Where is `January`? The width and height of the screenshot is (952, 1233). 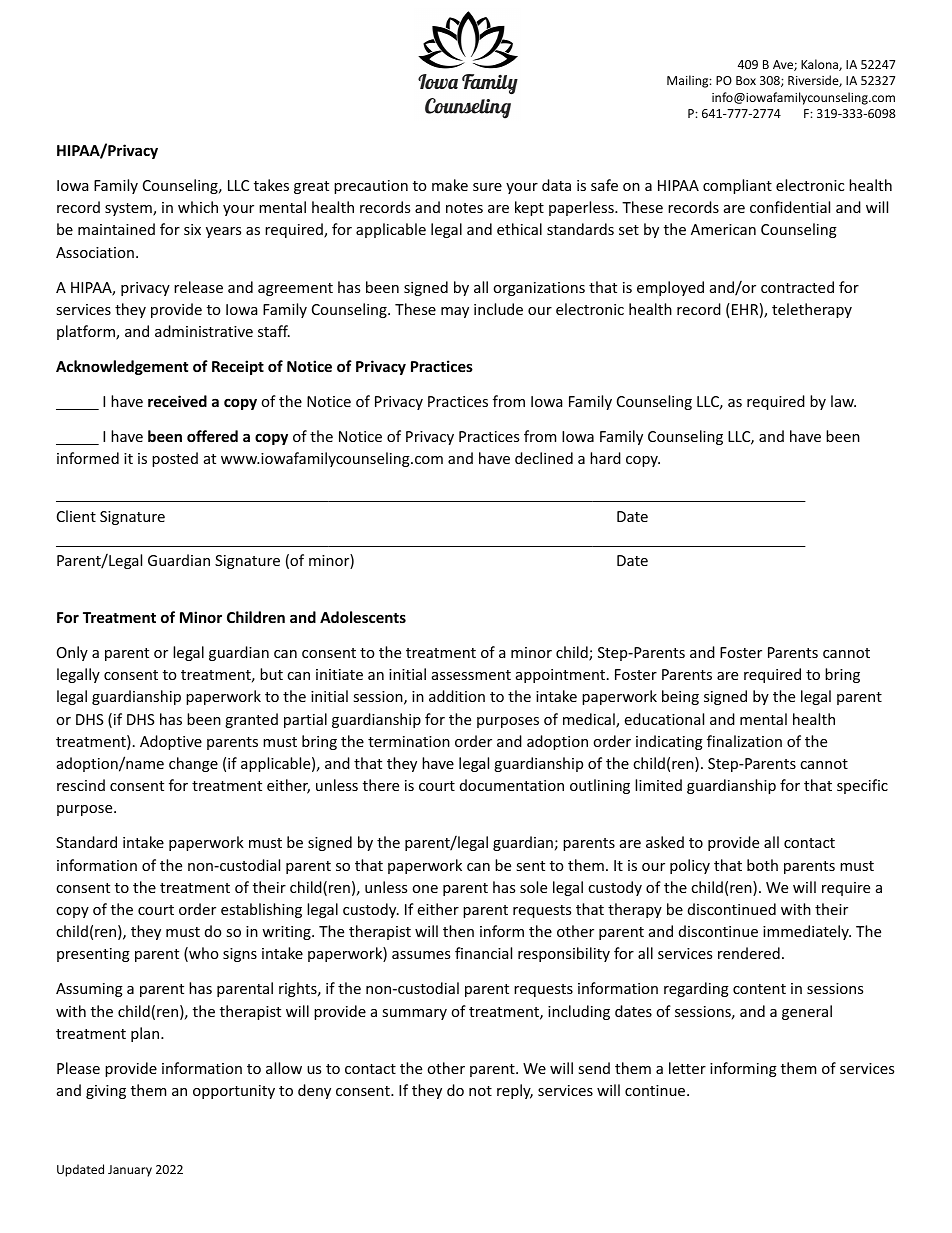
January is located at coordinates (130, 1171).
